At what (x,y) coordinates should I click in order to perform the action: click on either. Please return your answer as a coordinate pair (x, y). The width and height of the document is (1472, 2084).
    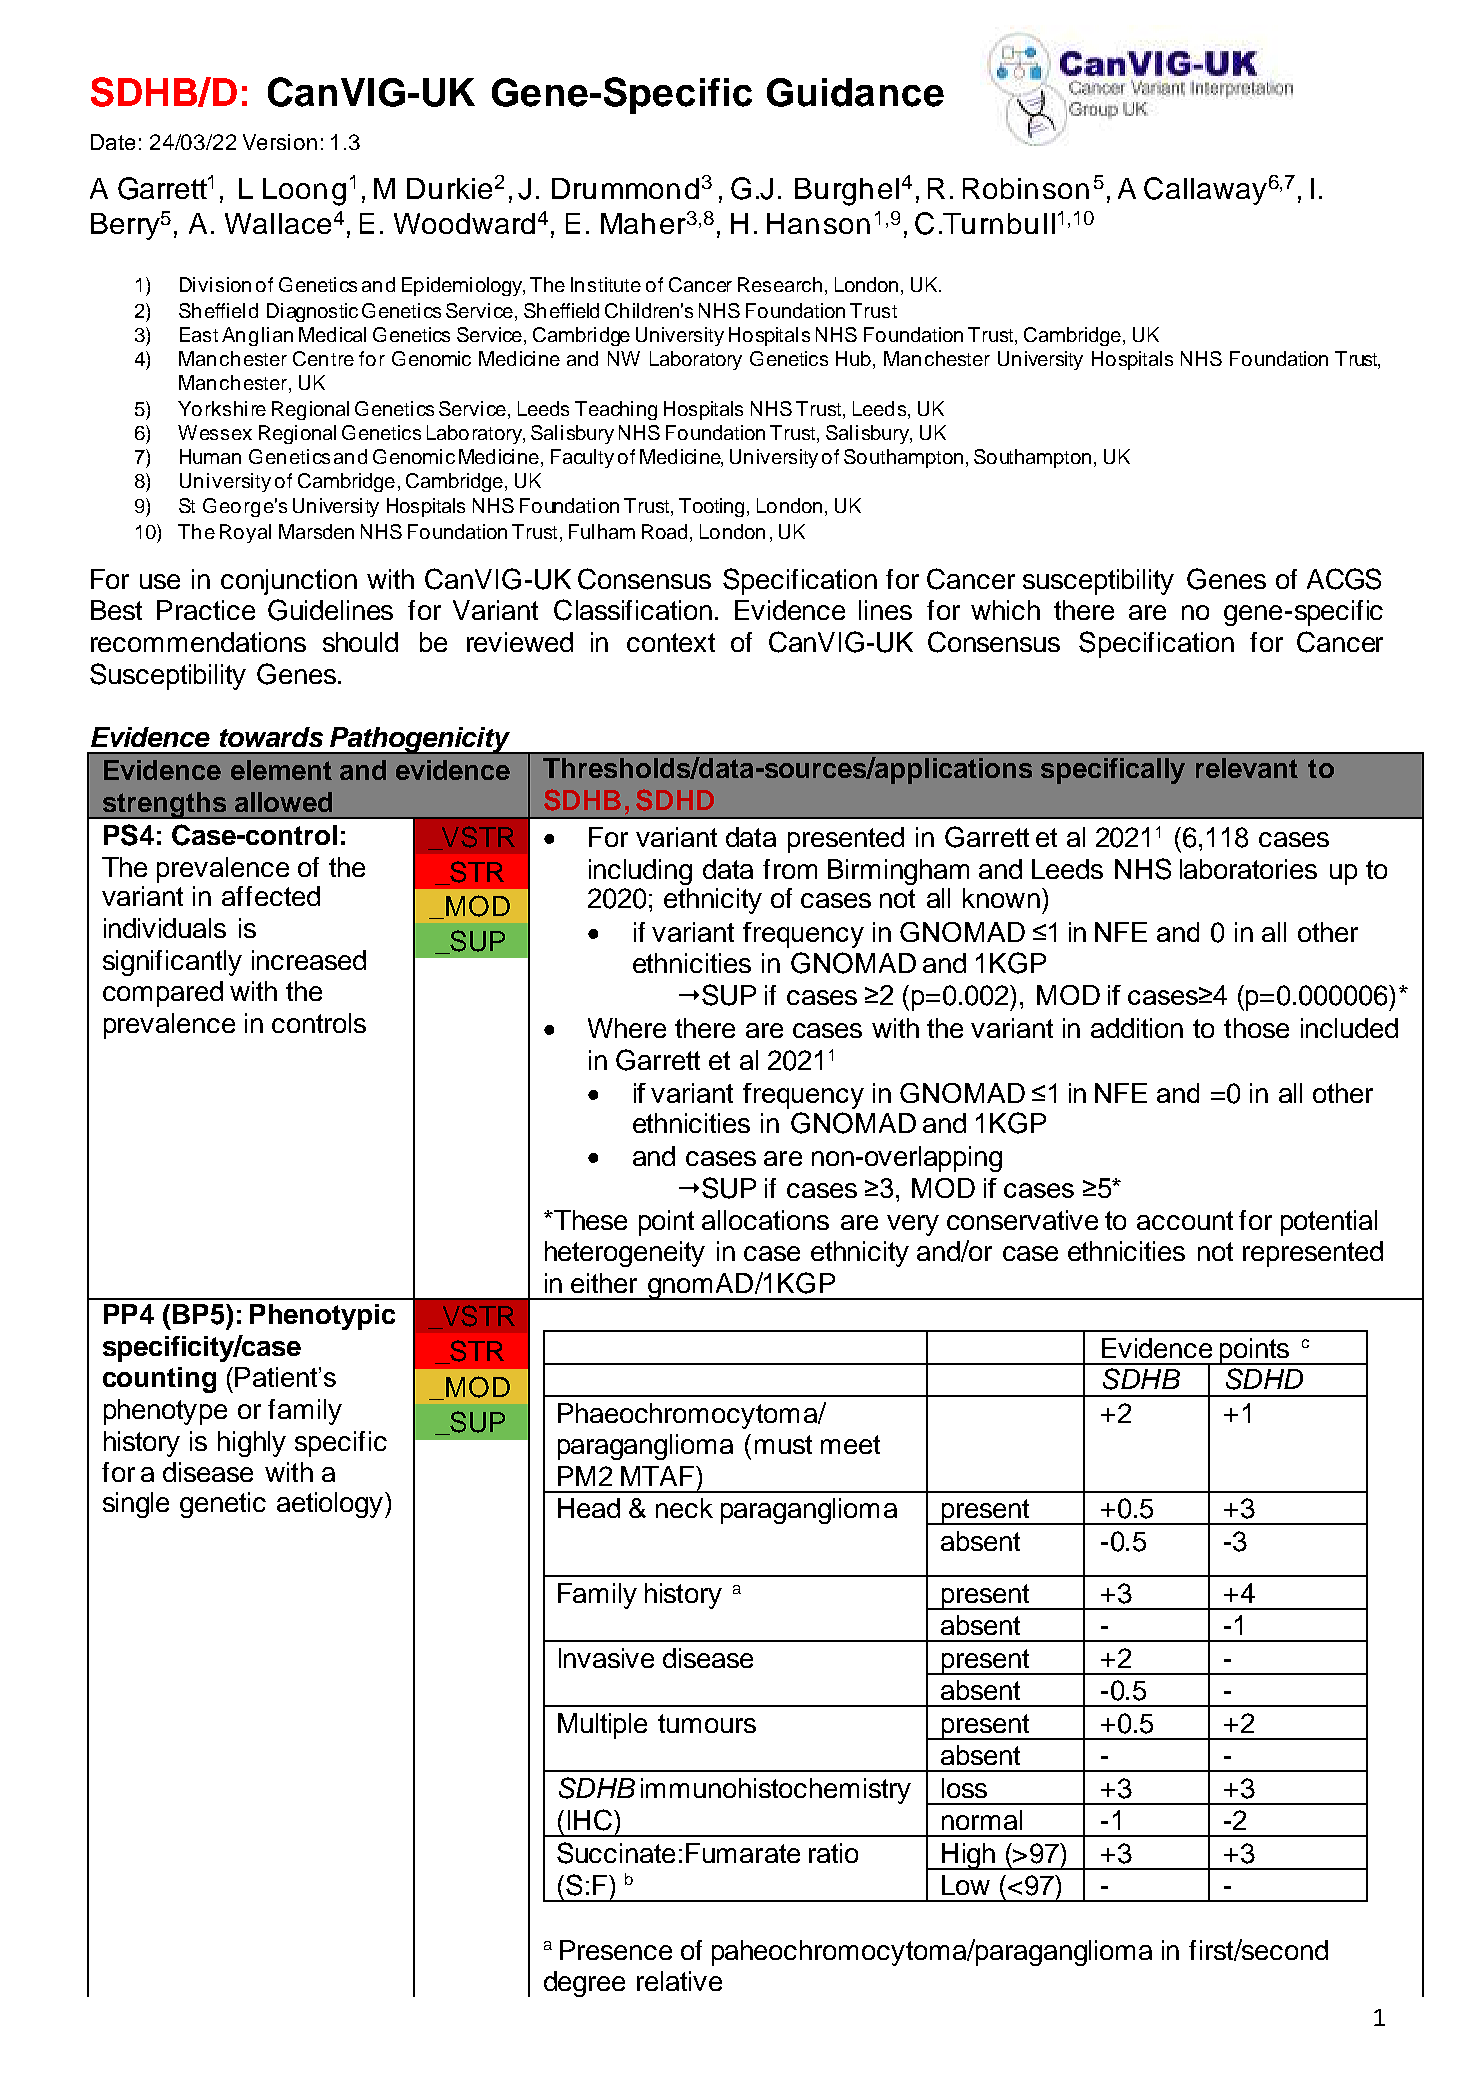
    Looking at the image, I should click on (604, 1283).
